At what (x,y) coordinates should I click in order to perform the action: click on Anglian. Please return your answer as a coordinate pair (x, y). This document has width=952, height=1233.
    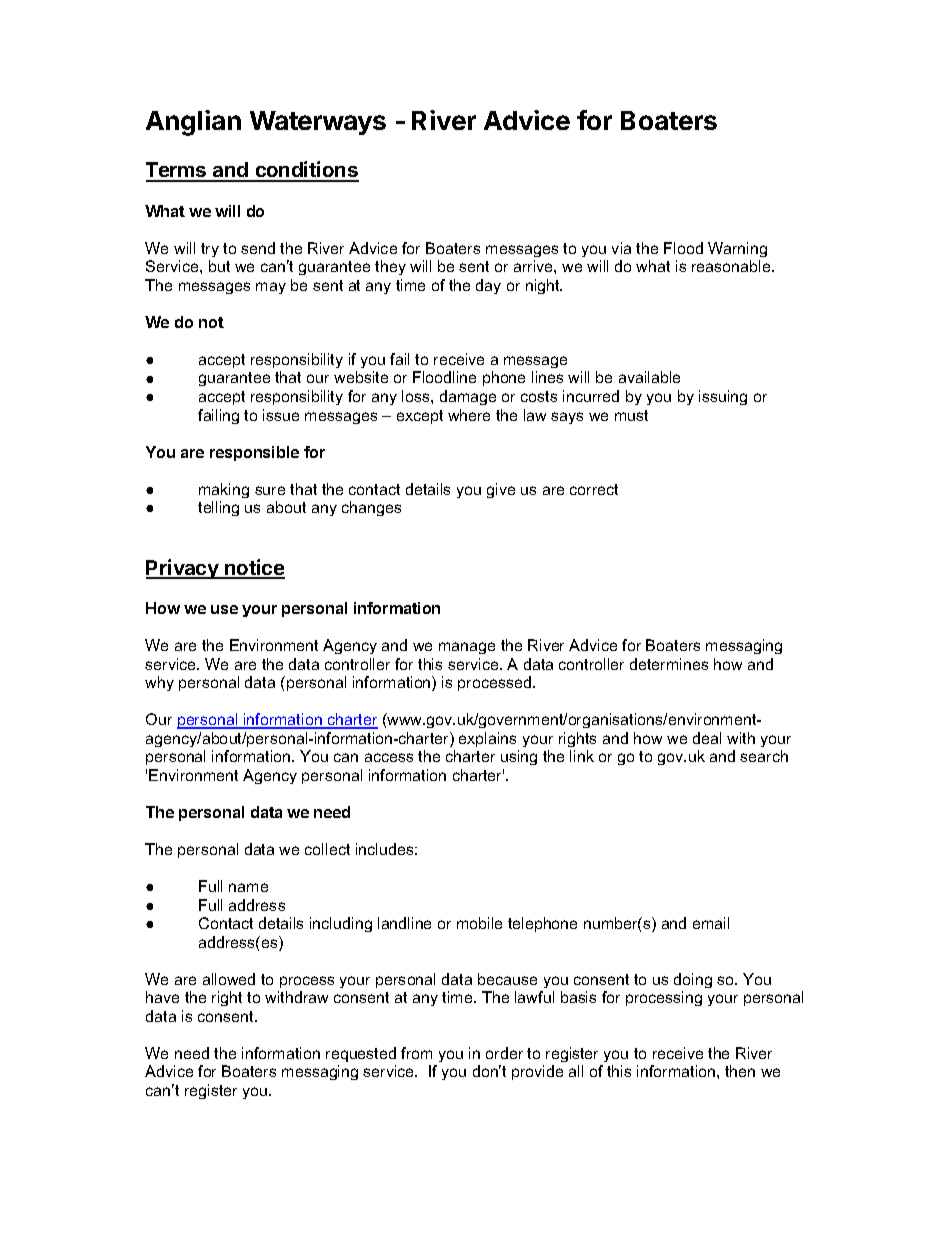
    Looking at the image, I should click on (193, 123).
